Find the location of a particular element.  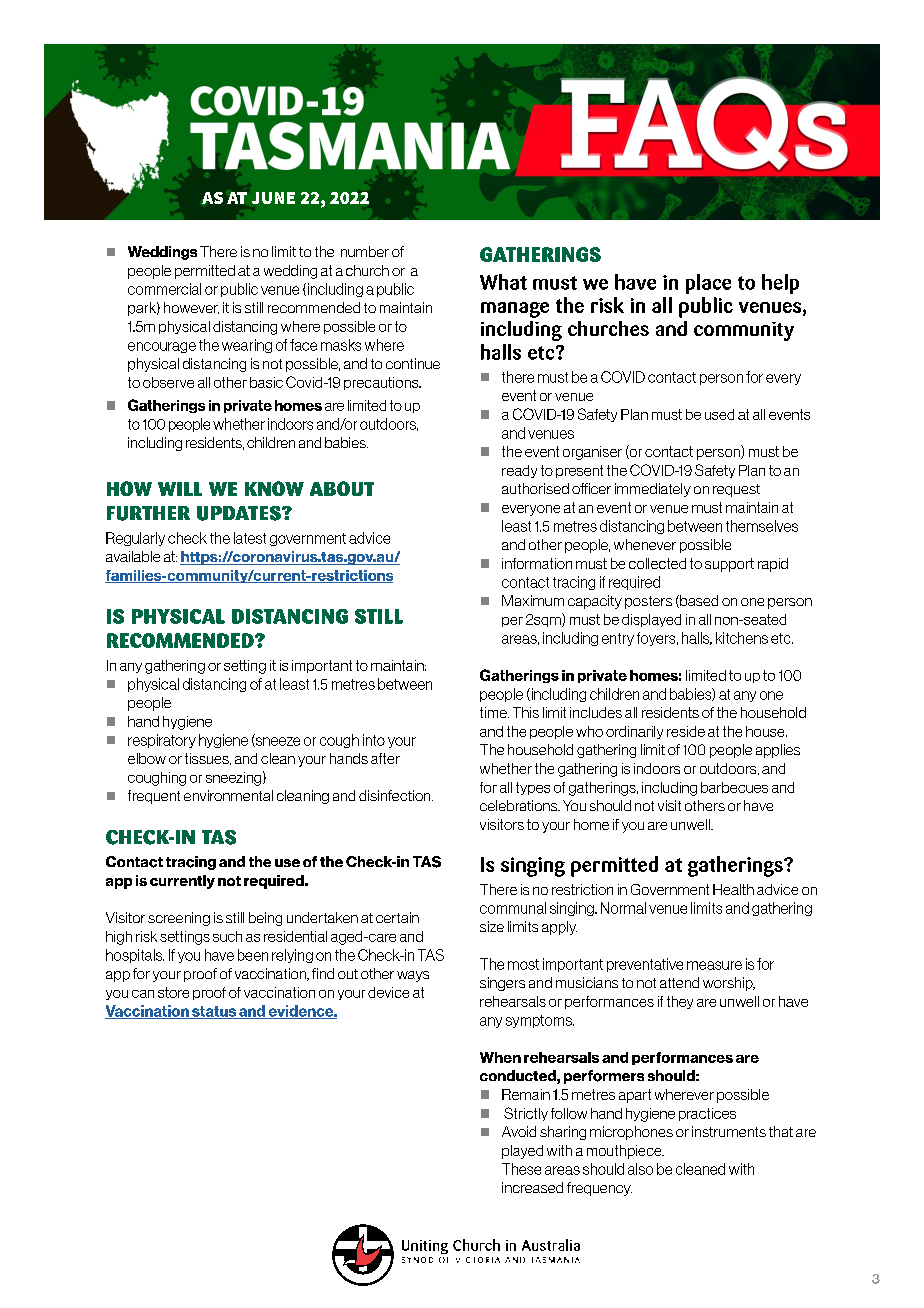

status is located at coordinates (214, 1012).
